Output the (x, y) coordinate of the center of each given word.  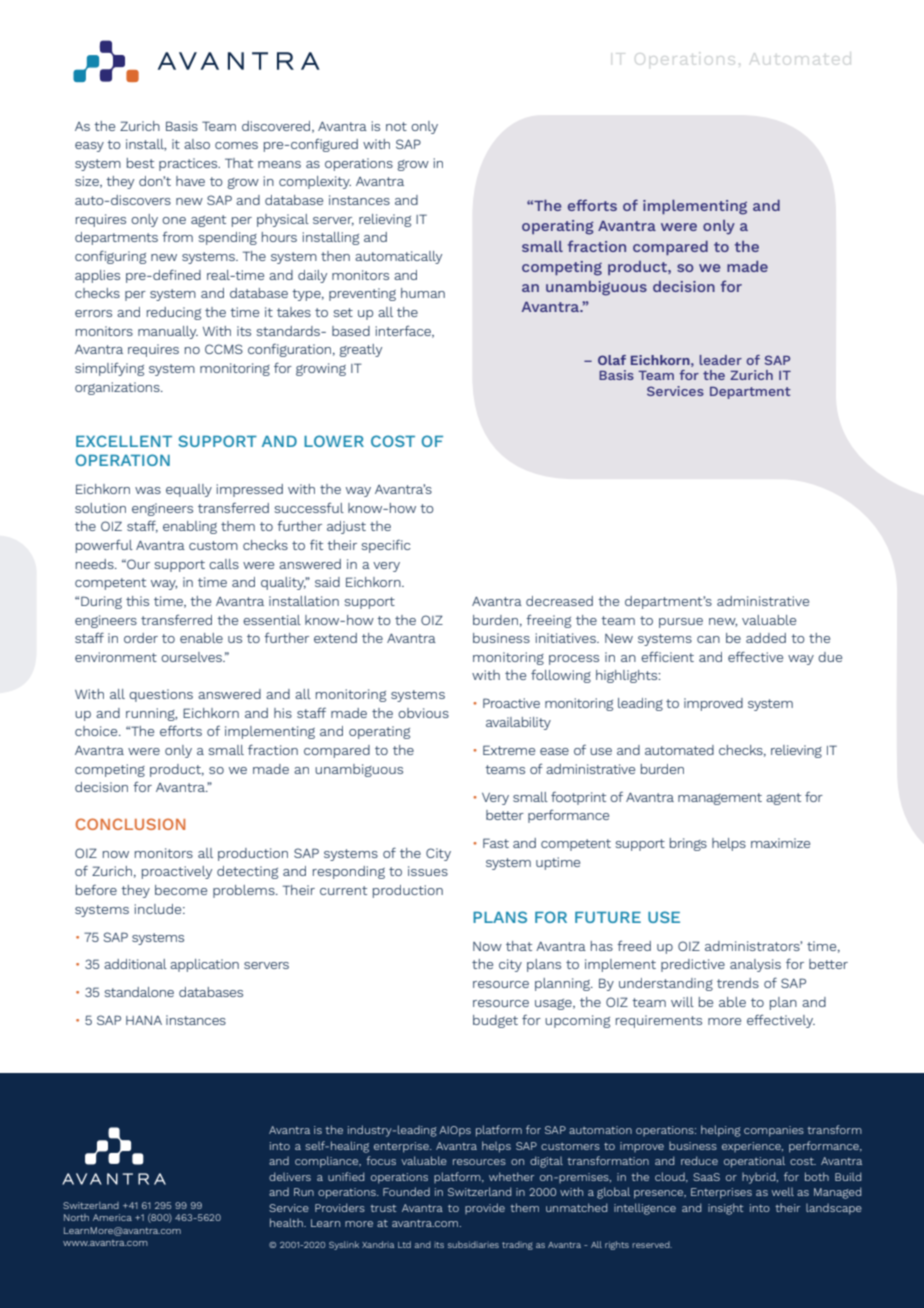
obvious (423, 713)
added (766, 638)
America (112, 1217)
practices (189, 164)
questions (161, 695)
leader (721, 360)
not (396, 126)
